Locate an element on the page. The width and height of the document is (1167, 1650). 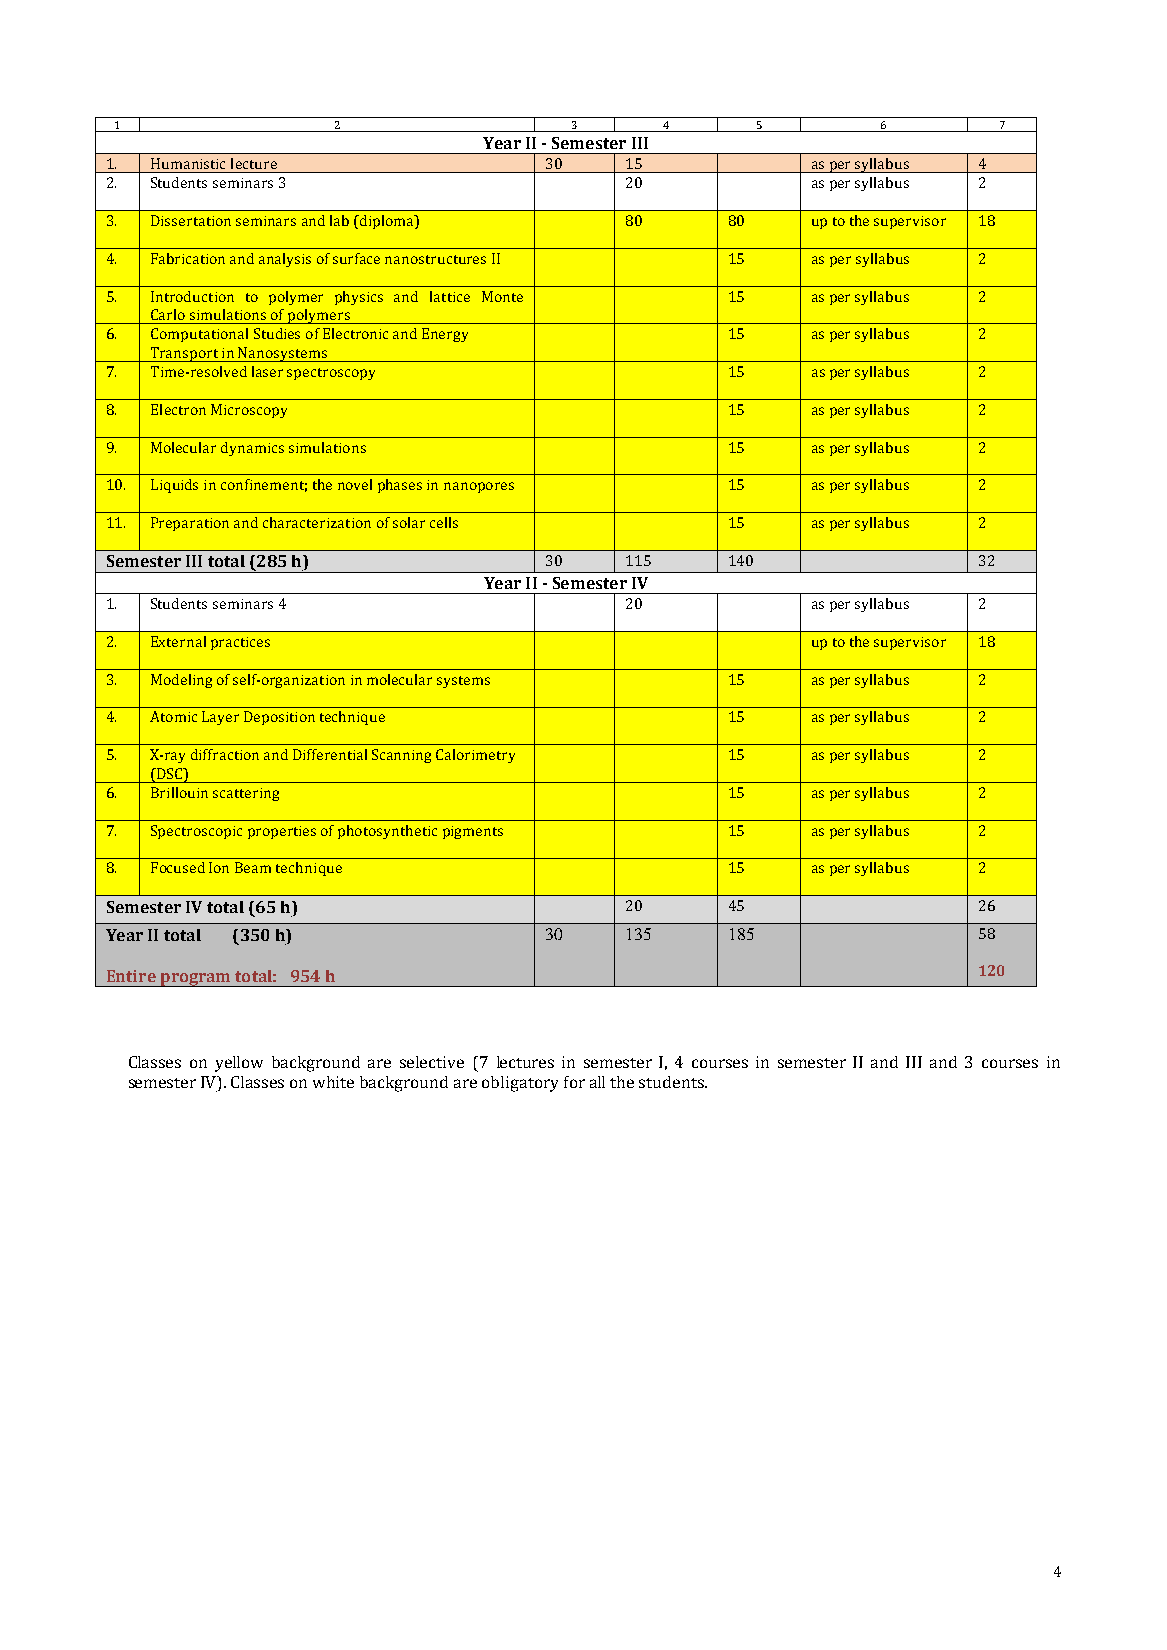
novel is located at coordinates (355, 484).
